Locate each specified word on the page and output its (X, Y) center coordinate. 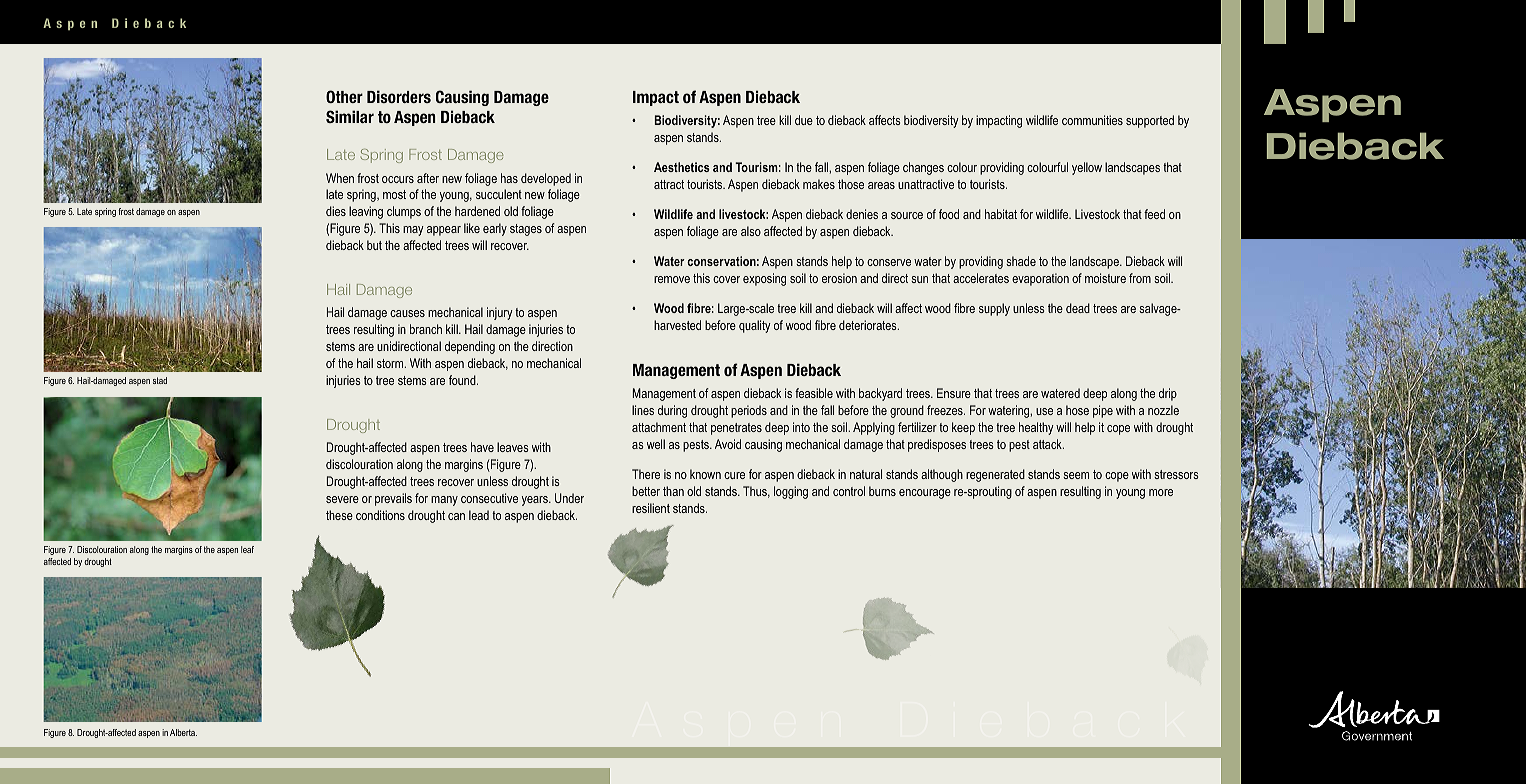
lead (479, 515)
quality (754, 326)
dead (1078, 308)
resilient (651, 508)
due (804, 120)
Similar (350, 116)
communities (1092, 120)
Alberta (183, 732)
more (1161, 492)
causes (407, 313)
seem (1076, 475)
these (339, 515)
